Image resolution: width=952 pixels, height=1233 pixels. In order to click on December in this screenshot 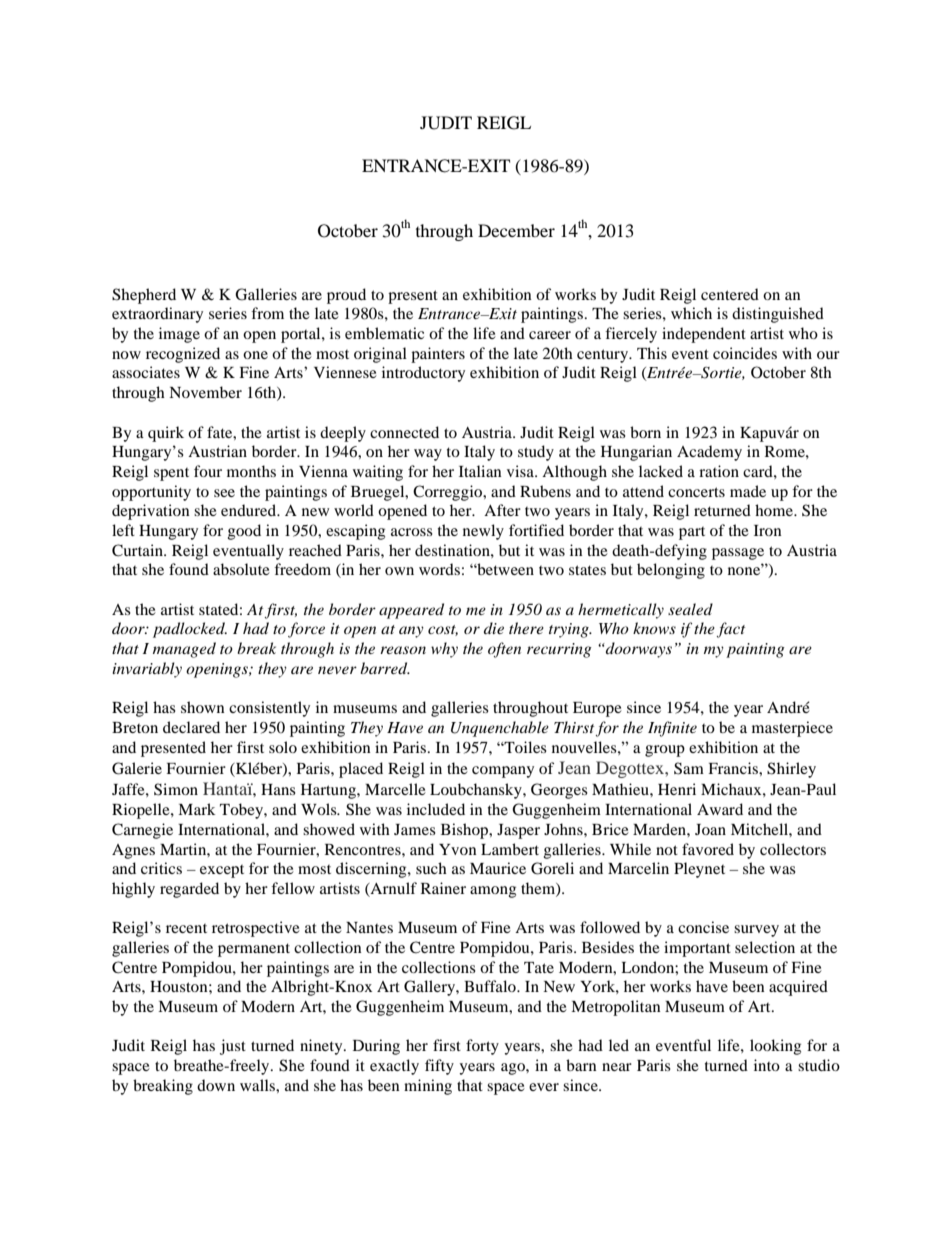, I will do `click(516, 230)`.
